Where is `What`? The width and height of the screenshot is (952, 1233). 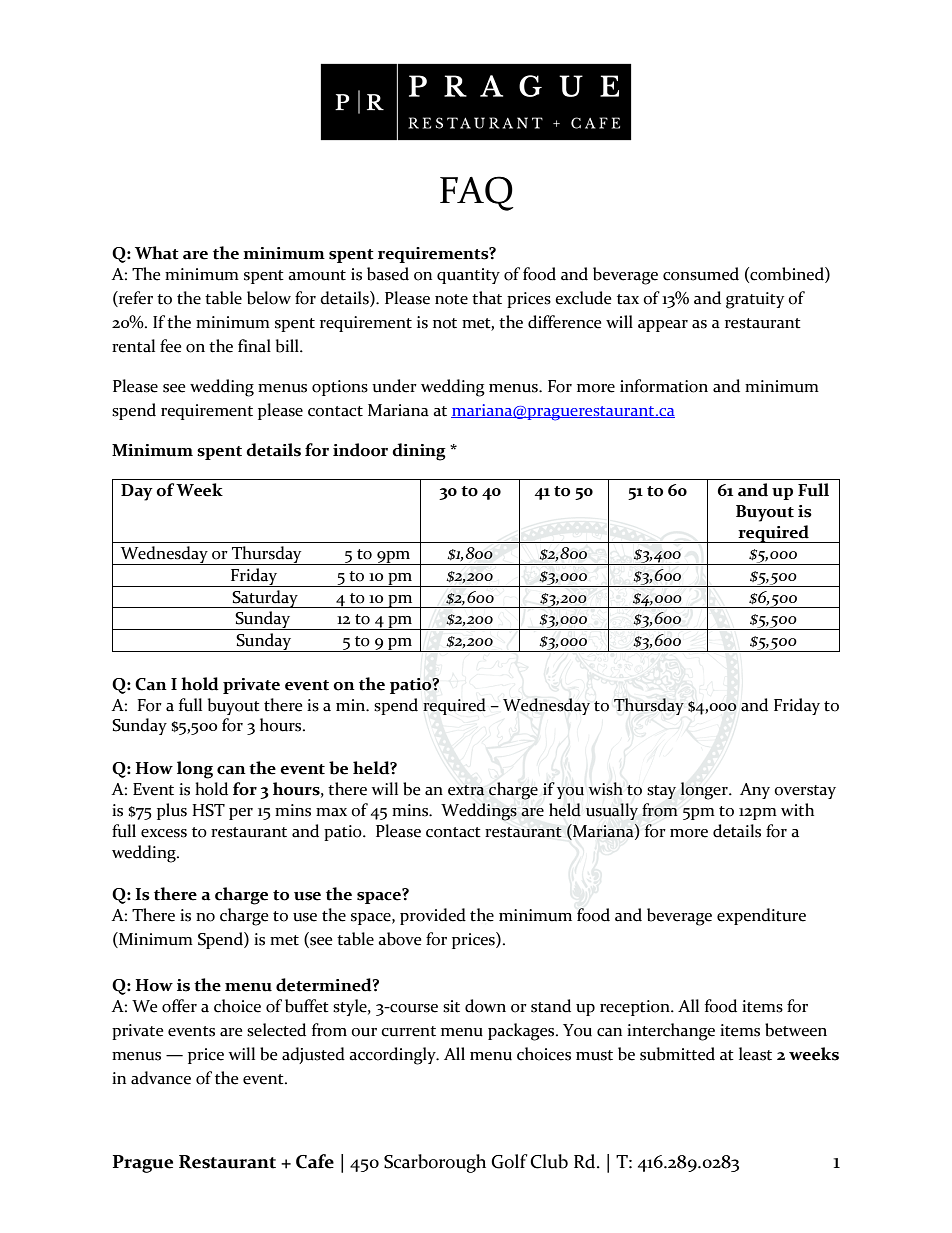
What is located at coordinates (157, 253).
